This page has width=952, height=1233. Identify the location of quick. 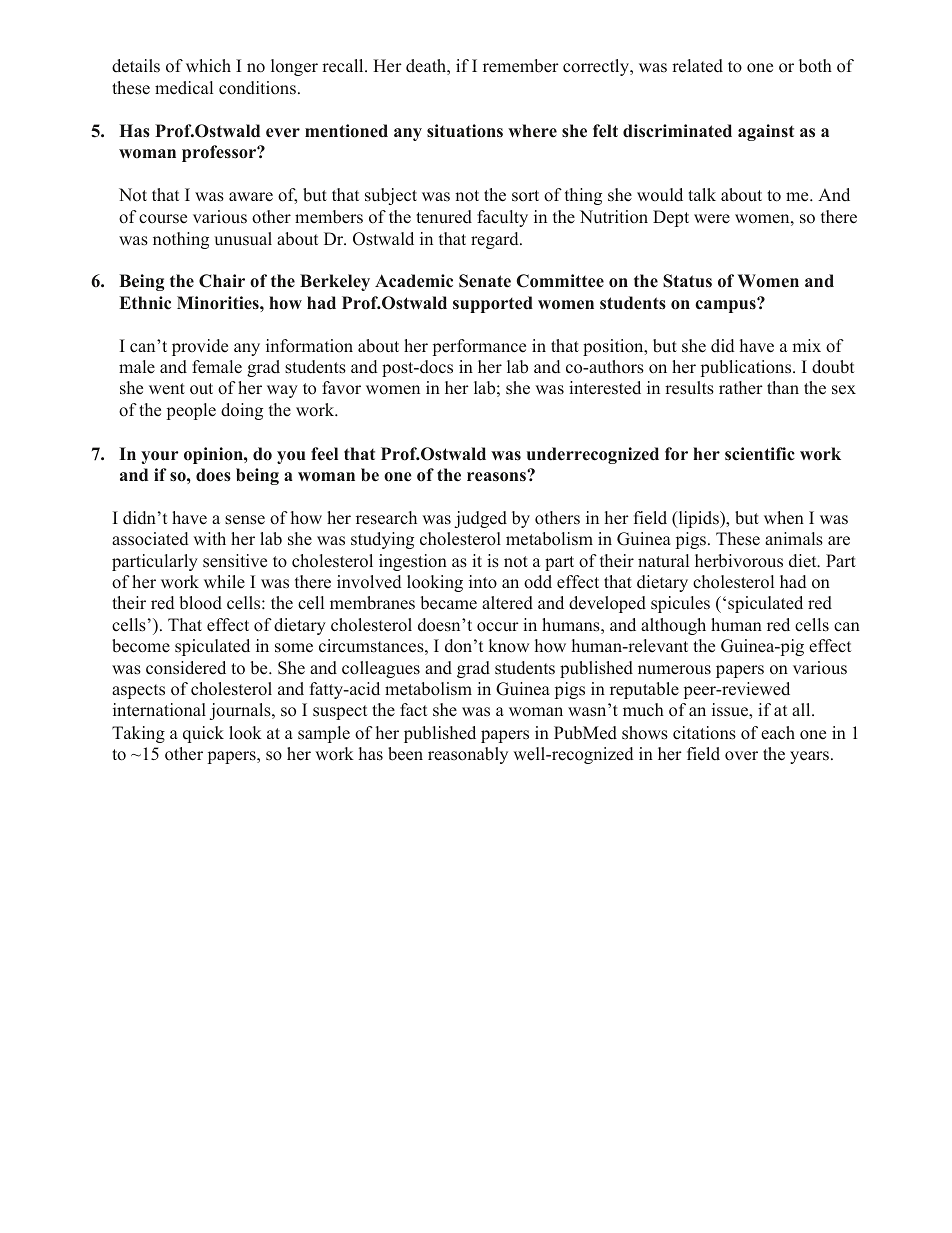
(203, 734).
